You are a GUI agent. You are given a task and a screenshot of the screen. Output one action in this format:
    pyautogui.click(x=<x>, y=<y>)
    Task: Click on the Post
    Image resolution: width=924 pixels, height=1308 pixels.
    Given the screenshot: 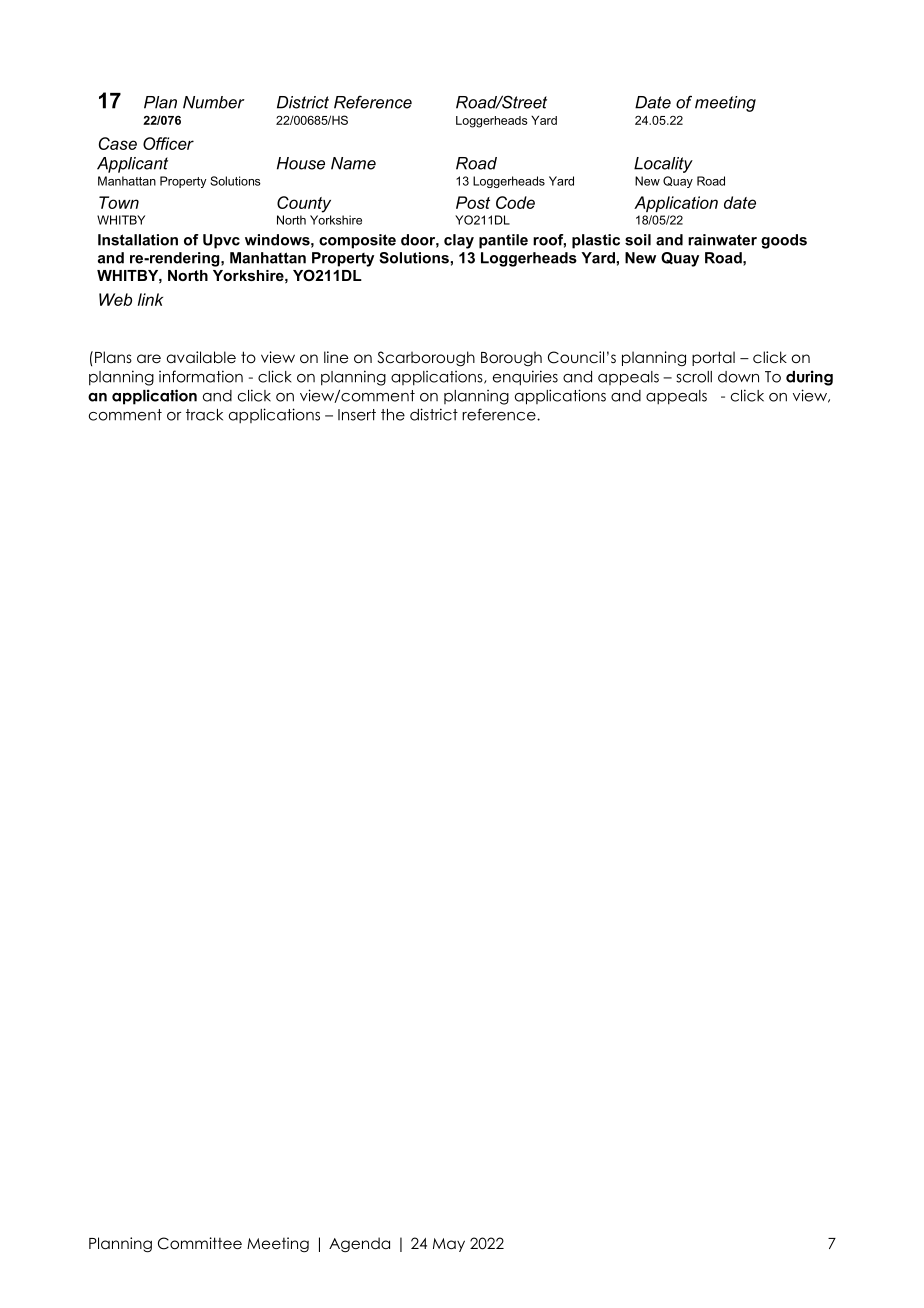 What is the action you would take?
    pyautogui.click(x=473, y=202)
